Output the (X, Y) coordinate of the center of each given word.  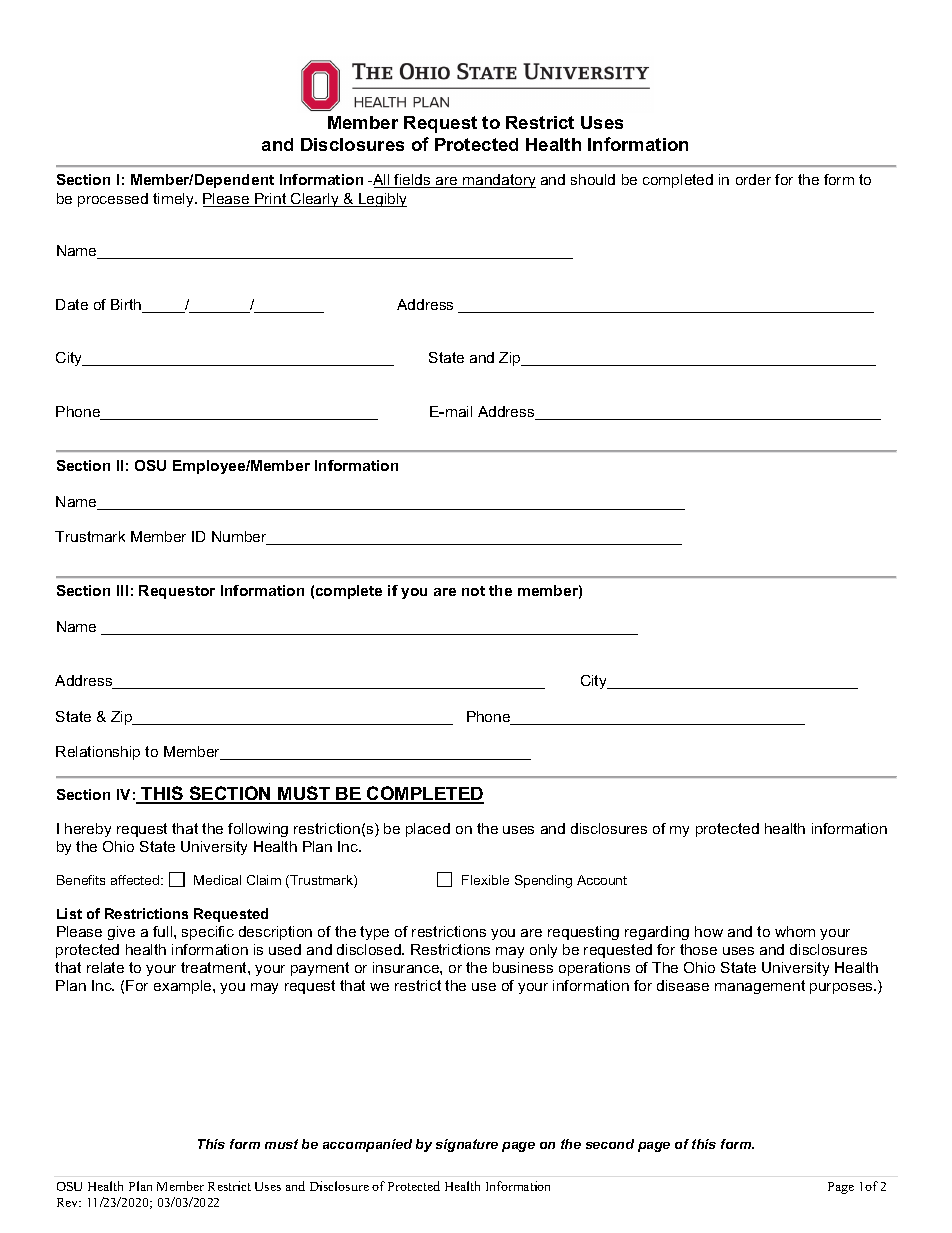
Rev (69, 1202)
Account (602, 880)
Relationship (98, 753)
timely (174, 200)
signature (467, 1145)
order (753, 179)
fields (413, 181)
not (473, 591)
